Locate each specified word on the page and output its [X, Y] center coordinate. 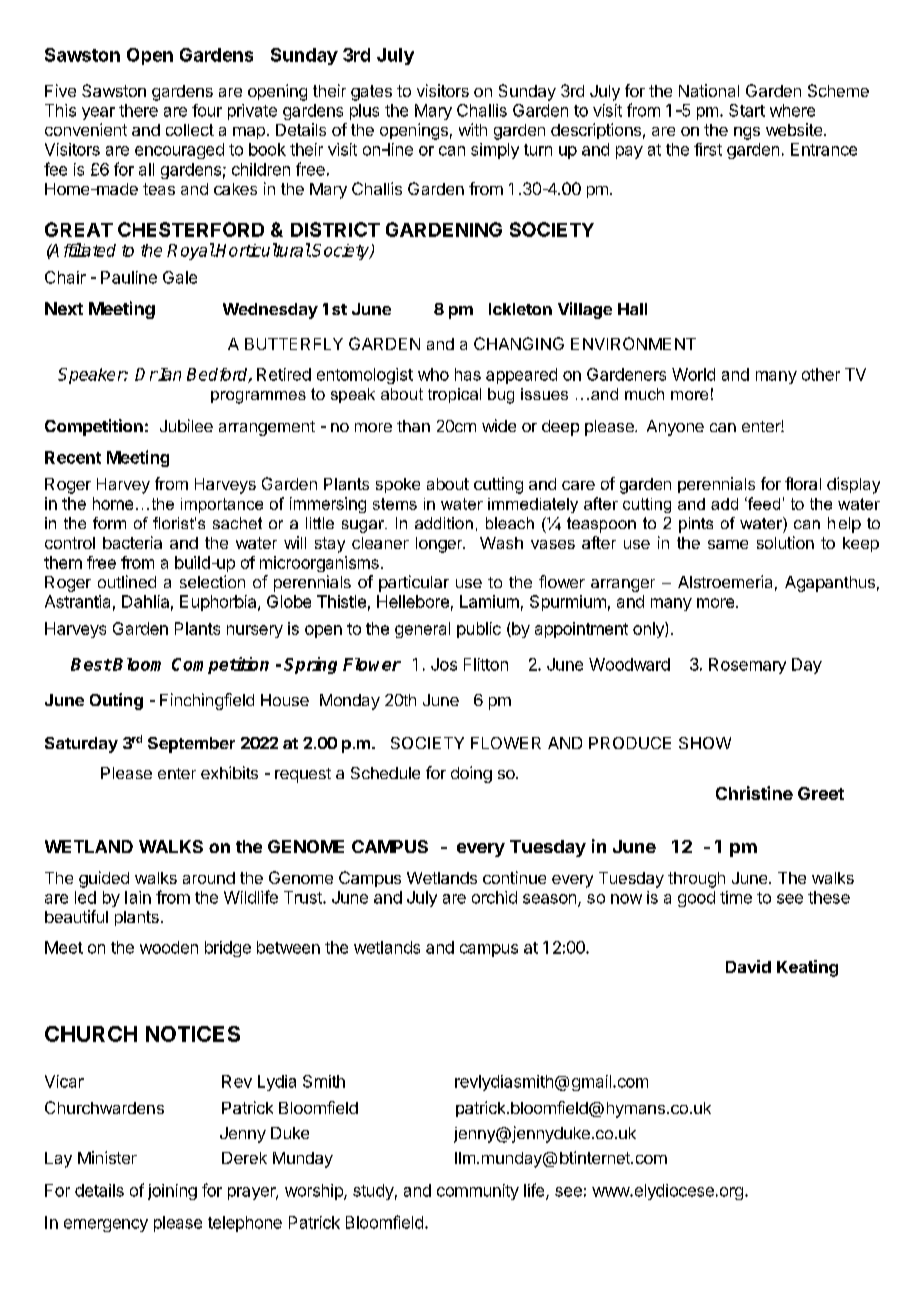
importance [222, 505]
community [478, 1192]
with [473, 129]
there [138, 110]
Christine [754, 793]
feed [763, 503]
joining [172, 1192]
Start [747, 110]
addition [444, 523]
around [209, 878]
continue [514, 877]
